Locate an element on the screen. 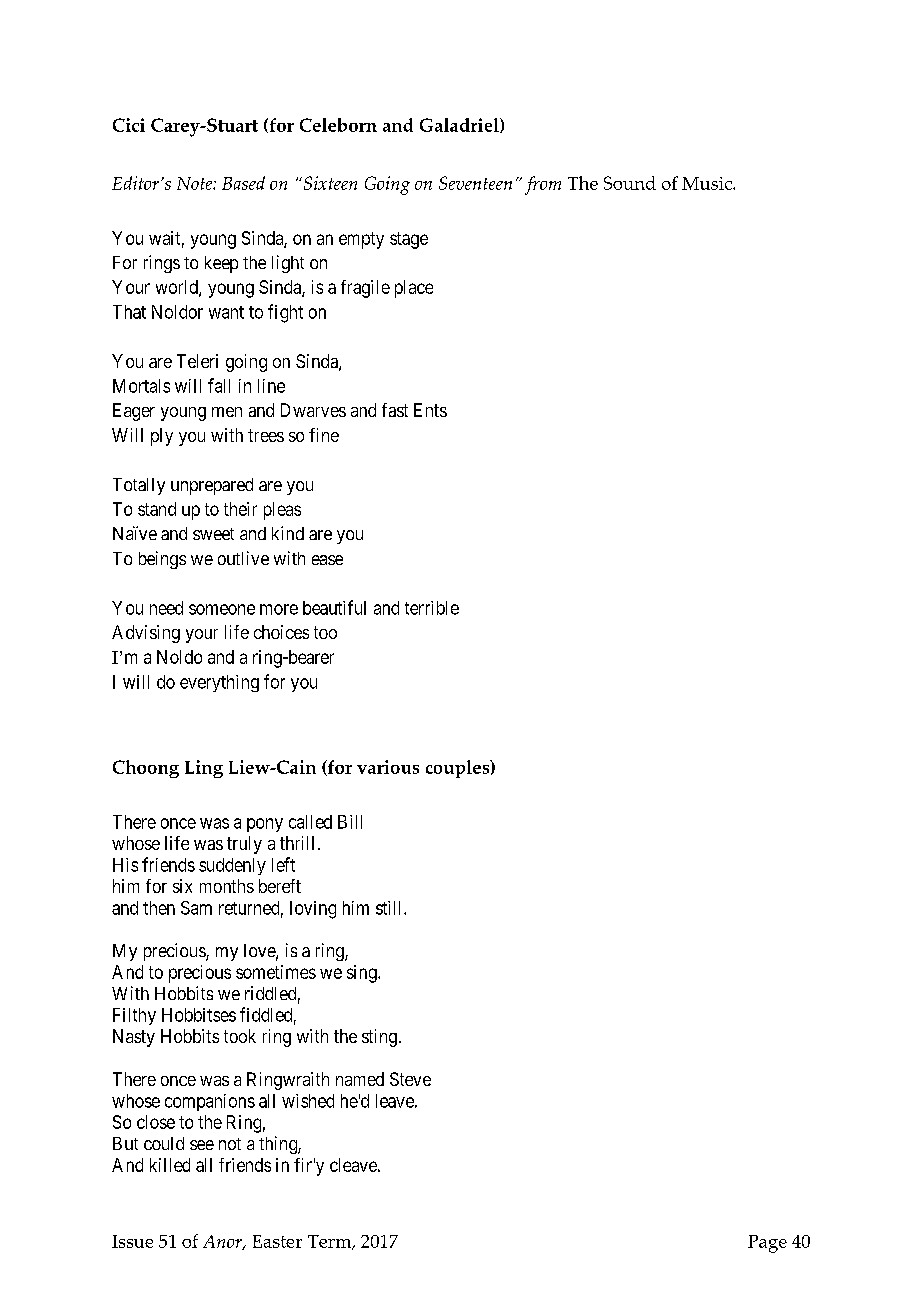 This screenshot has width=924, height=1308. Ents is located at coordinates (430, 410).
